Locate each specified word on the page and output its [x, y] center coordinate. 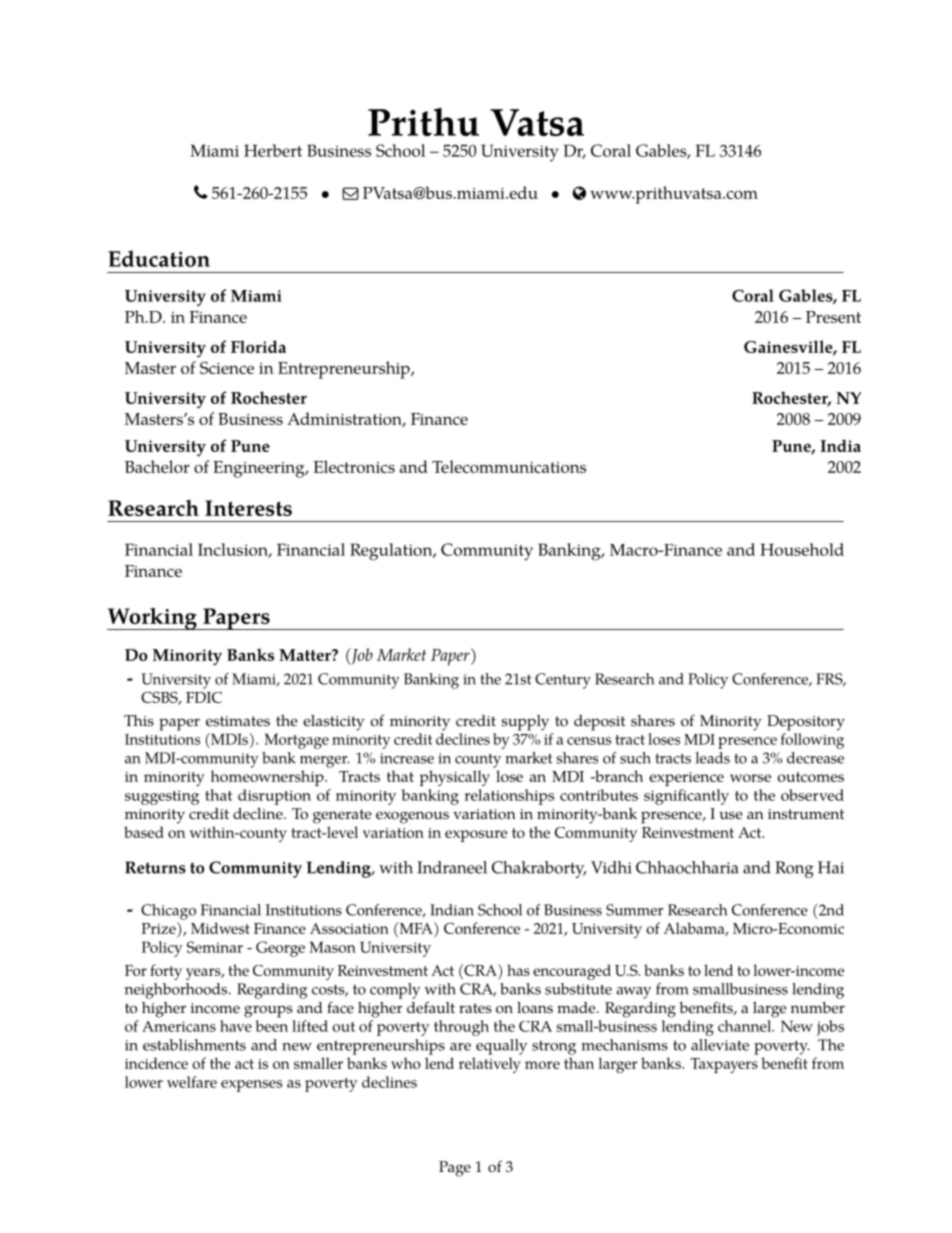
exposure [476, 836]
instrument [806, 814]
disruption [274, 797]
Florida [258, 346]
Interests [248, 508]
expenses [252, 1086]
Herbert [273, 150]
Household [802, 549]
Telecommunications [509, 466]
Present [833, 317]
